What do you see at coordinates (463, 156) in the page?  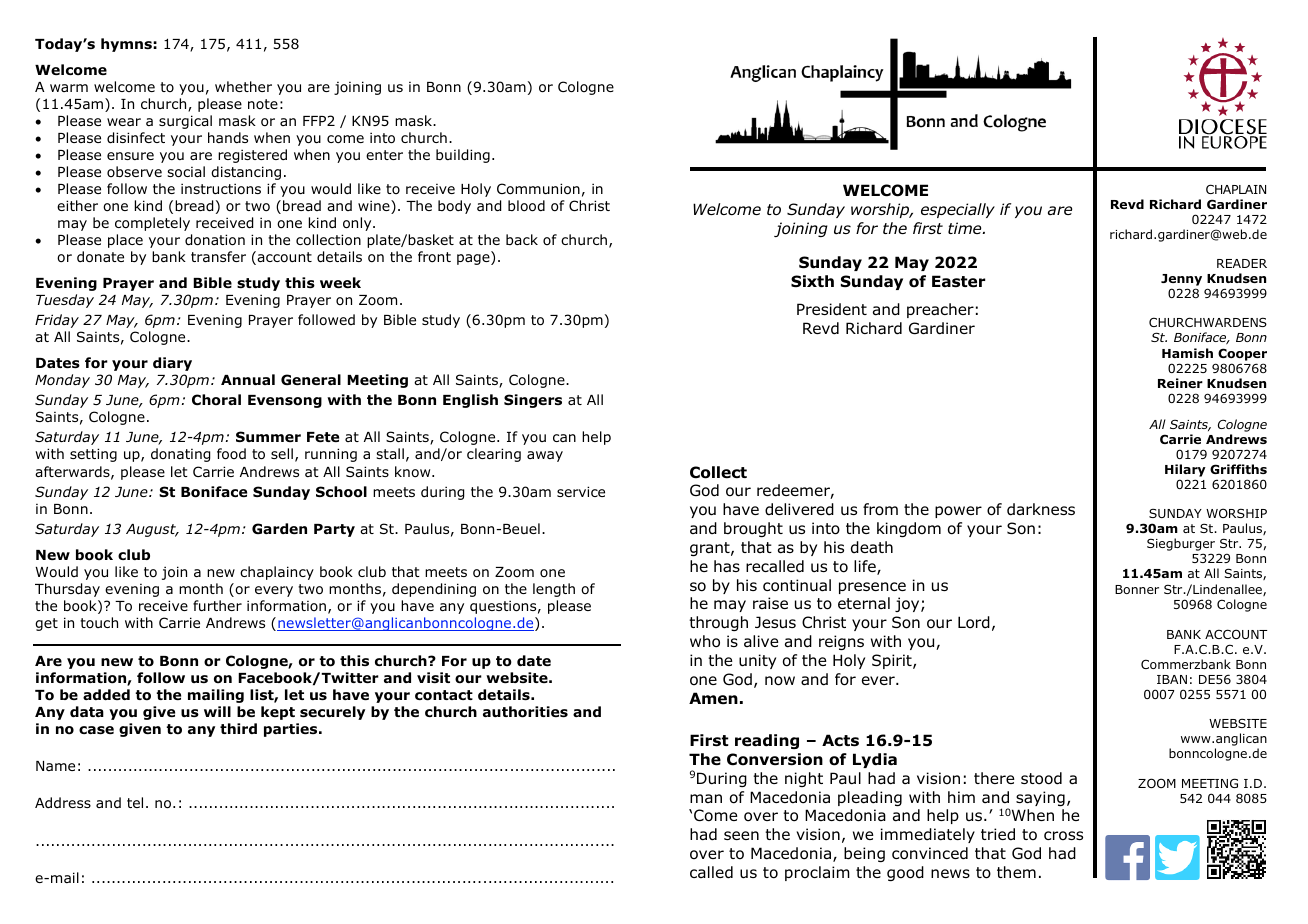 I see `building` at bounding box center [463, 156].
